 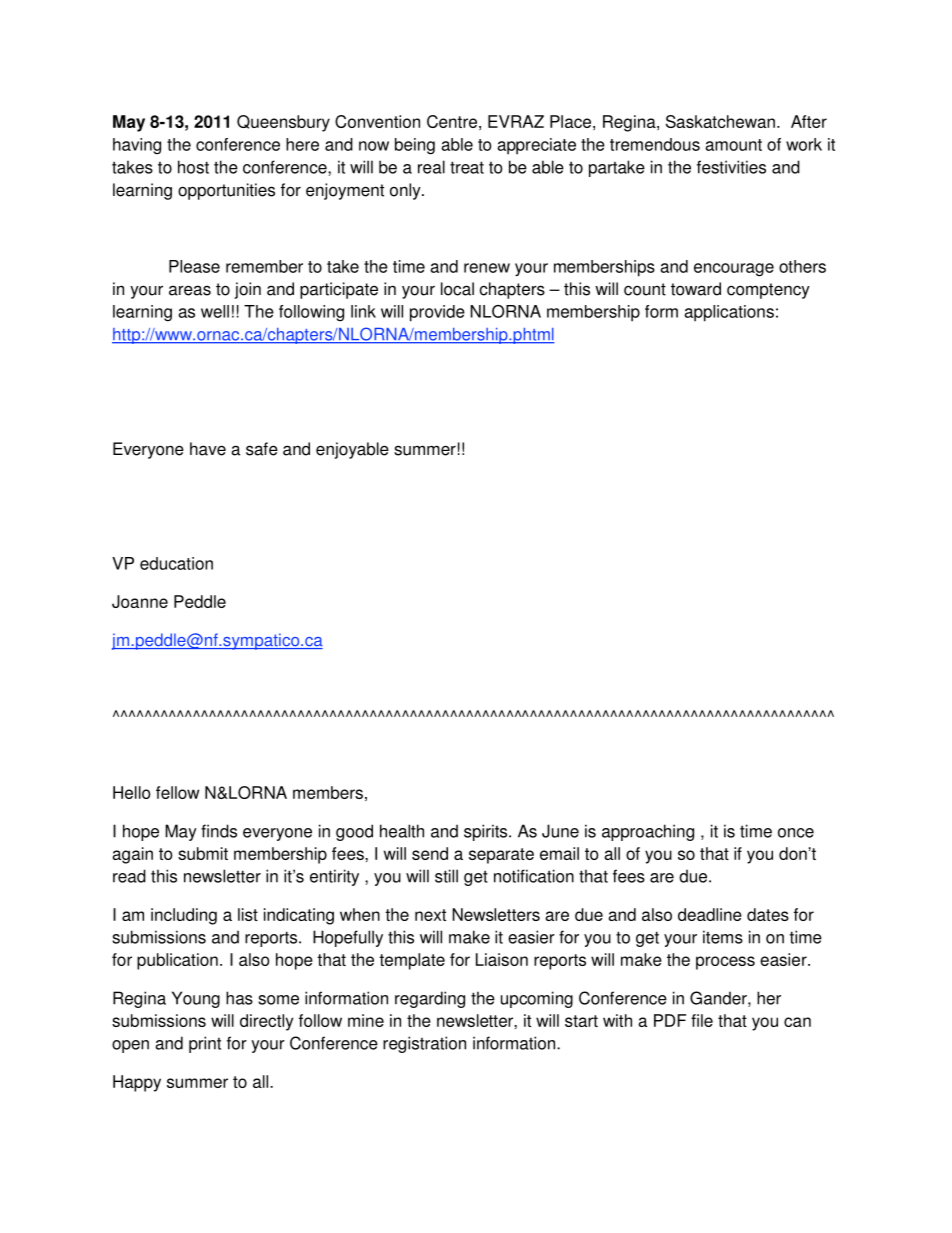 What do you see at coordinates (205, 1044) in the screenshot?
I see `print` at bounding box center [205, 1044].
